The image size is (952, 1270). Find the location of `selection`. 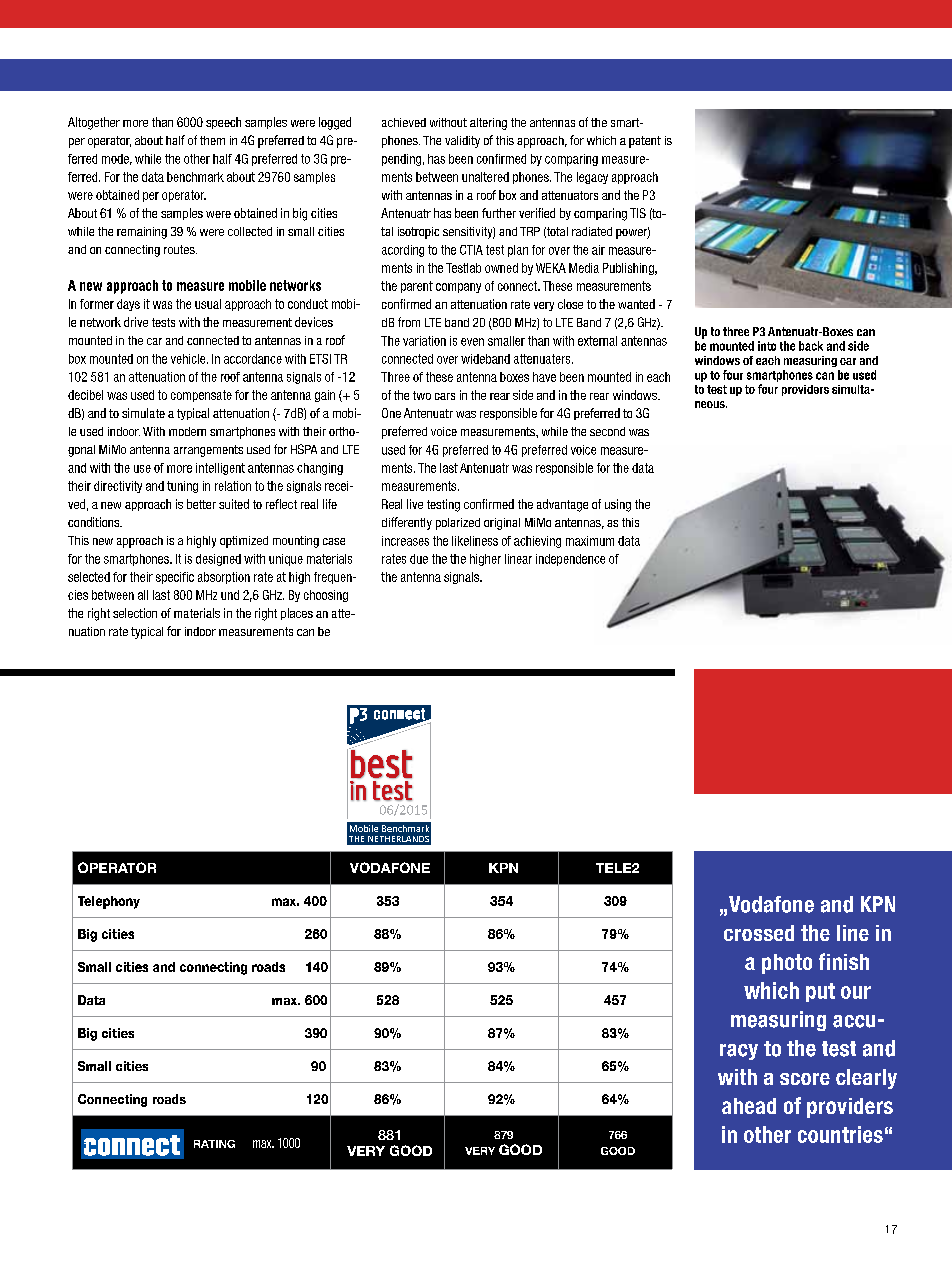

selection is located at coordinates (135, 613).
